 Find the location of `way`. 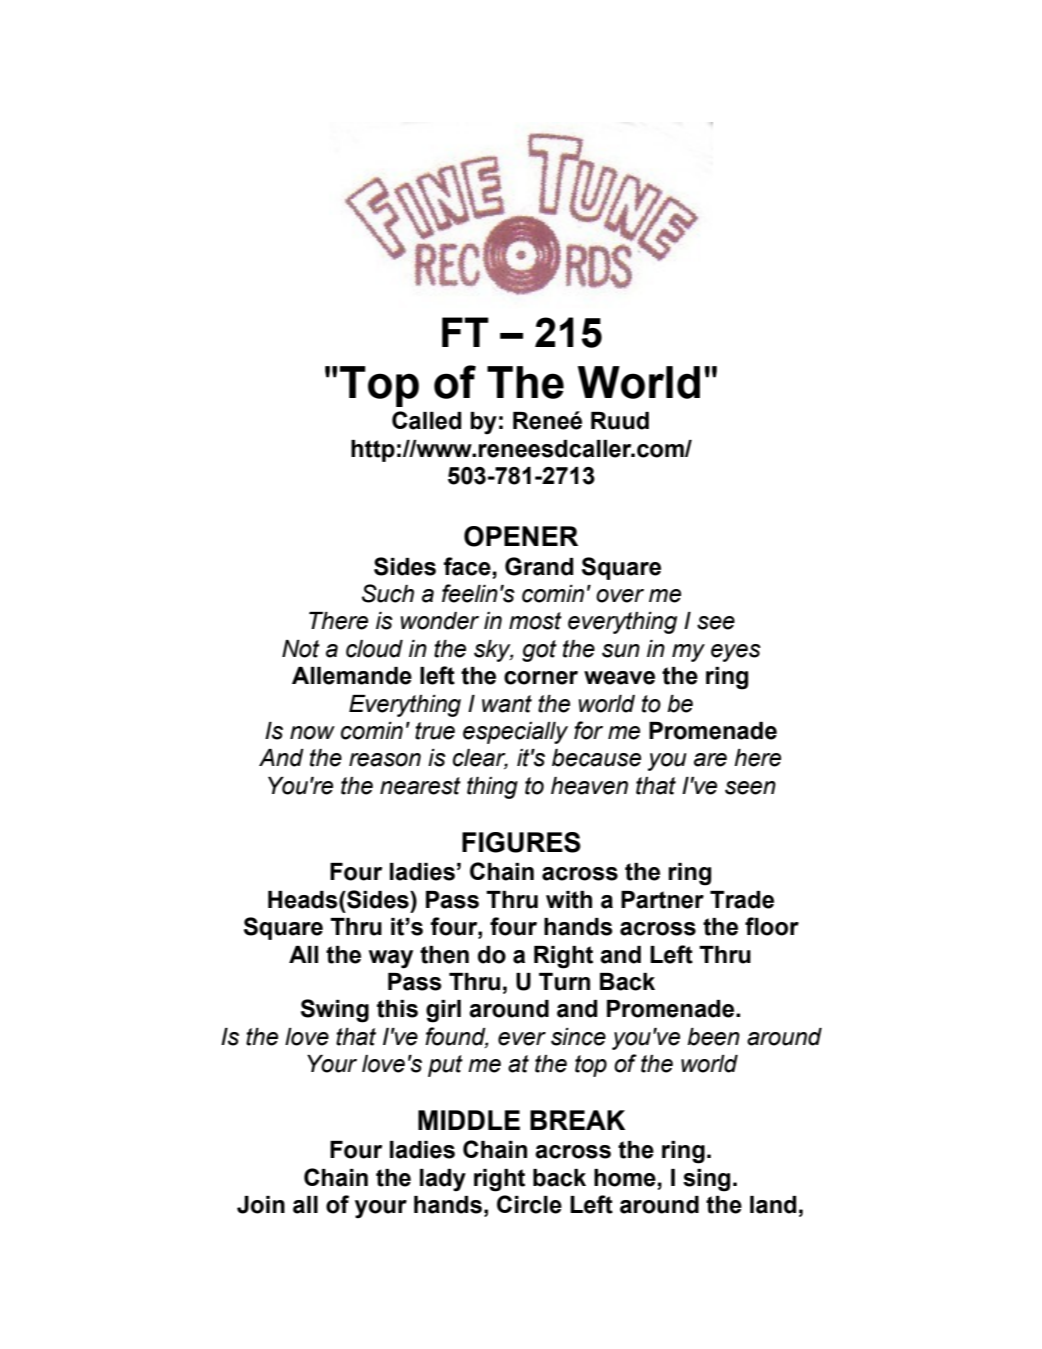

way is located at coordinates (391, 959).
